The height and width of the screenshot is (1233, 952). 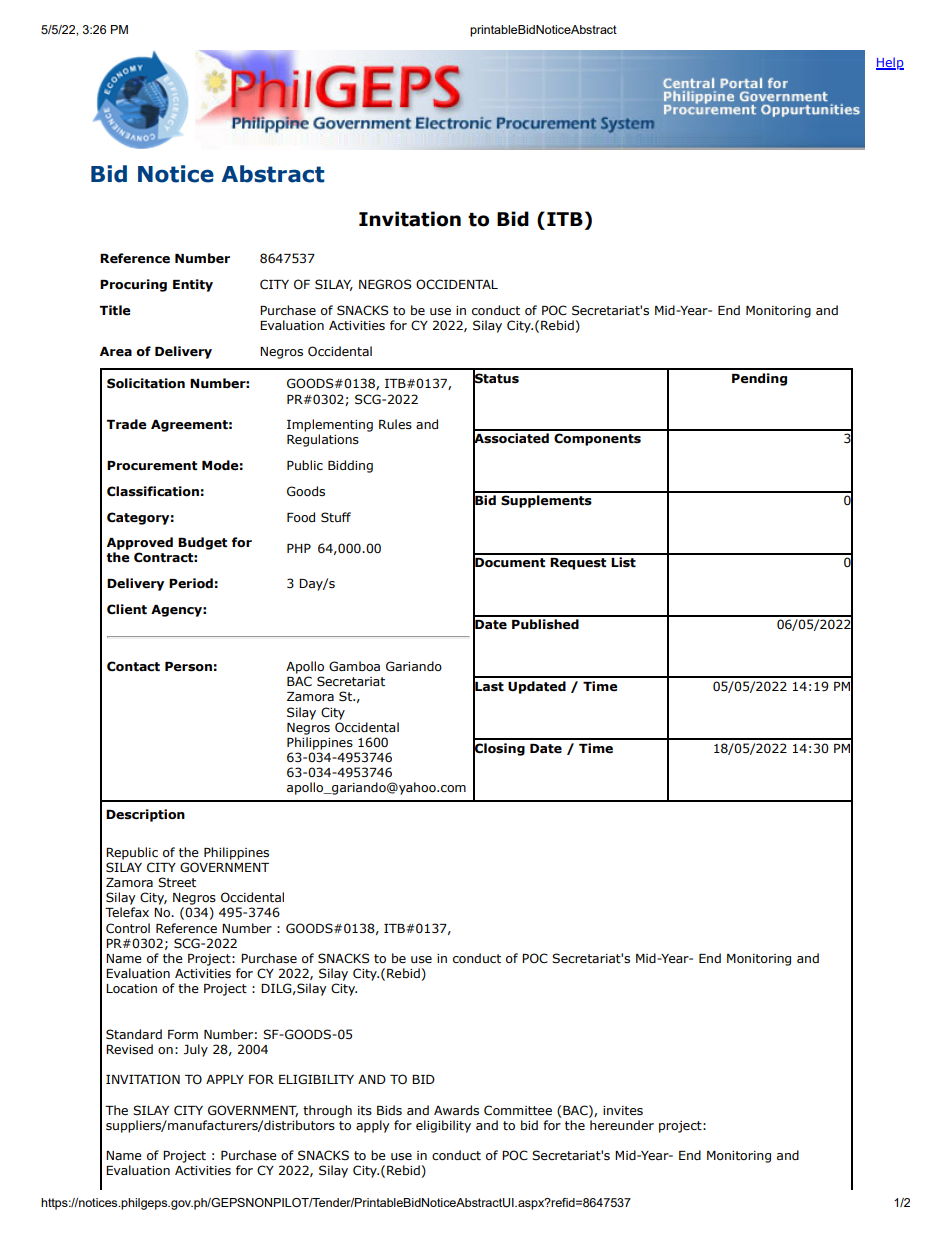 I want to click on Implementing, so click(x=330, y=425).
